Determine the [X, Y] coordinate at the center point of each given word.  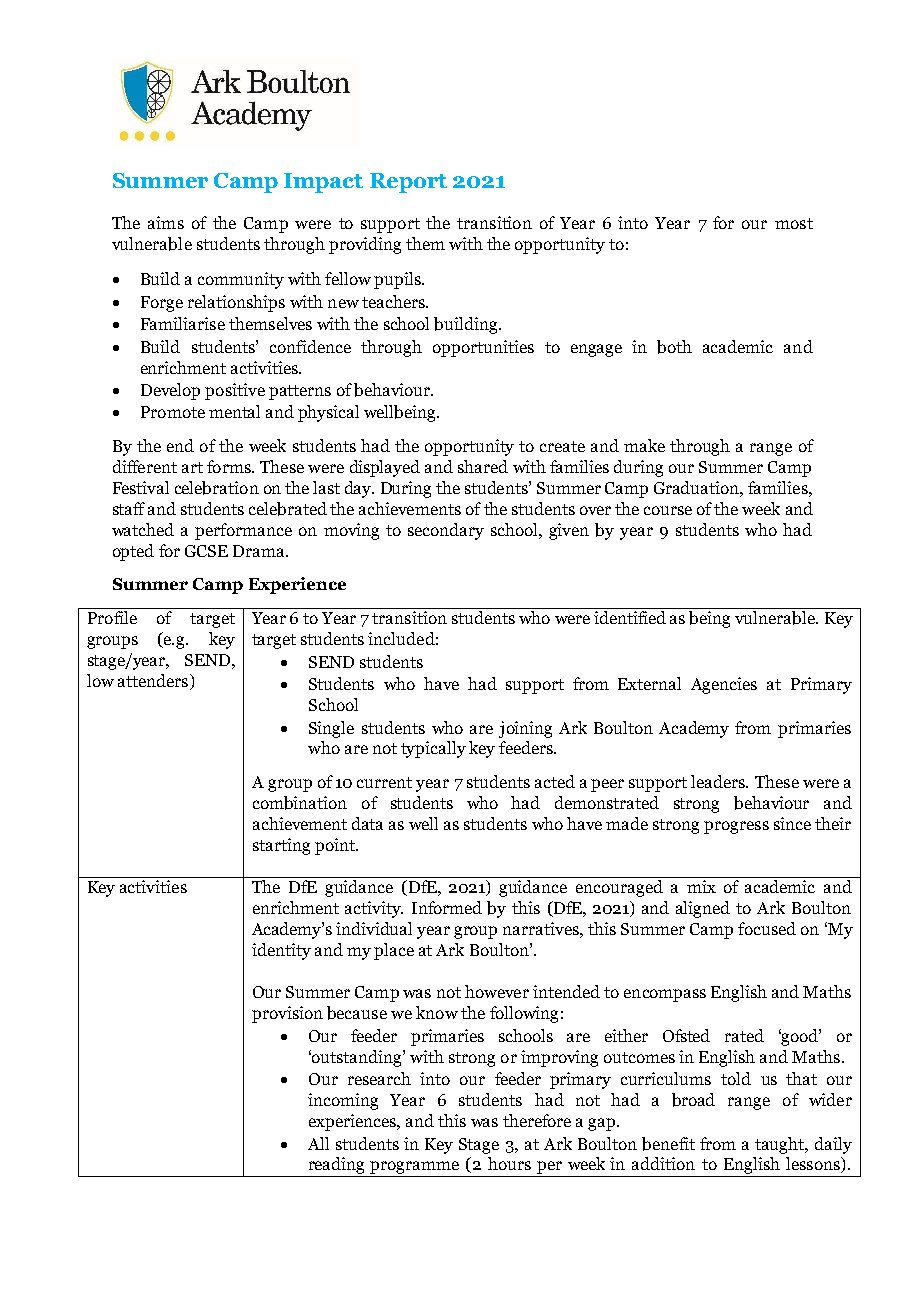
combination [300, 803]
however [497, 991]
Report [408, 183]
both [674, 347]
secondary [446, 531]
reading [337, 1167]
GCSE [206, 551]
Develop [170, 391]
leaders [719, 781]
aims [166, 222]
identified [630, 617]
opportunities [483, 348]
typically [433, 749]
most [794, 223]
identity [281, 951]
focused [767, 928]
